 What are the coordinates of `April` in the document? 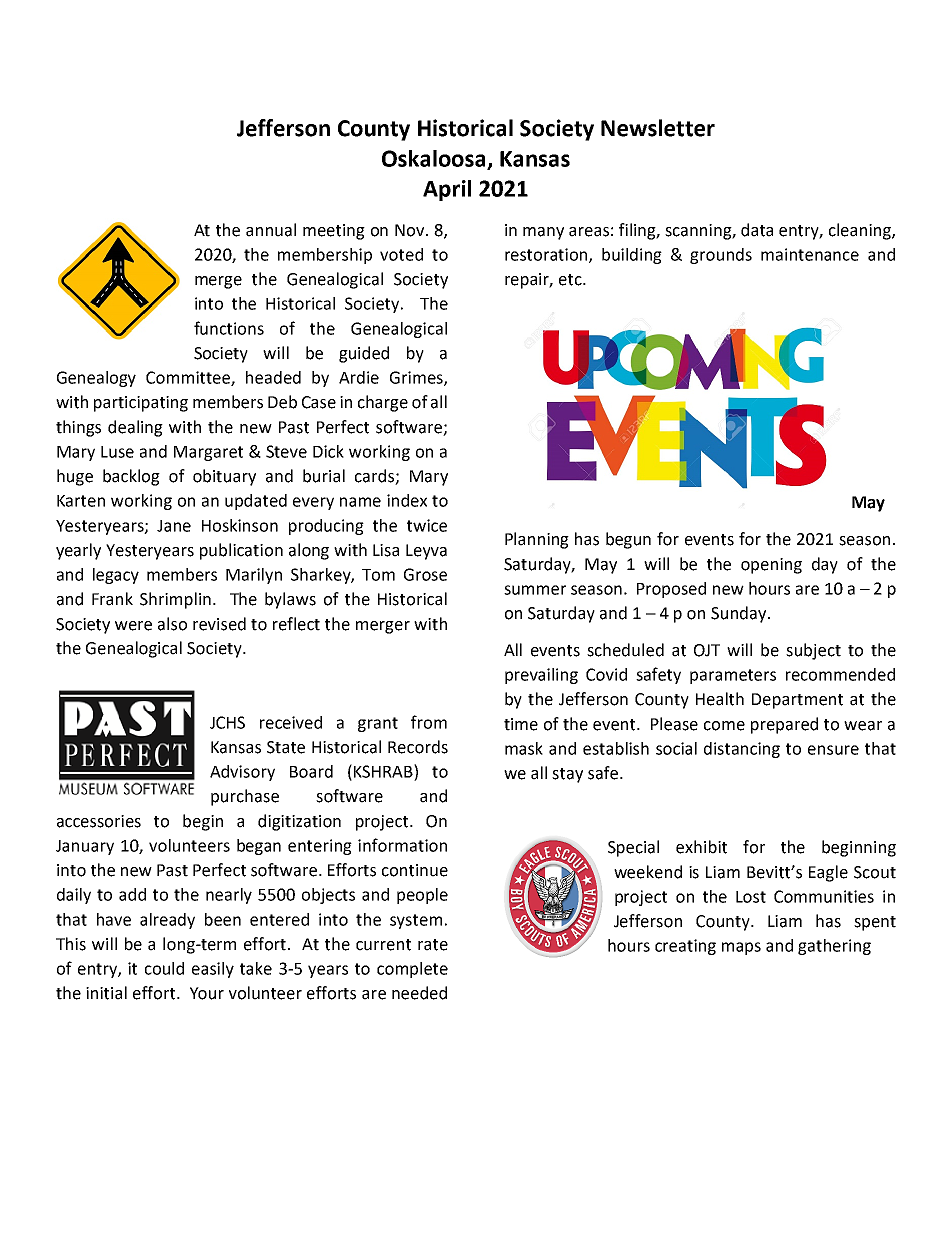 It's located at (447, 190).
